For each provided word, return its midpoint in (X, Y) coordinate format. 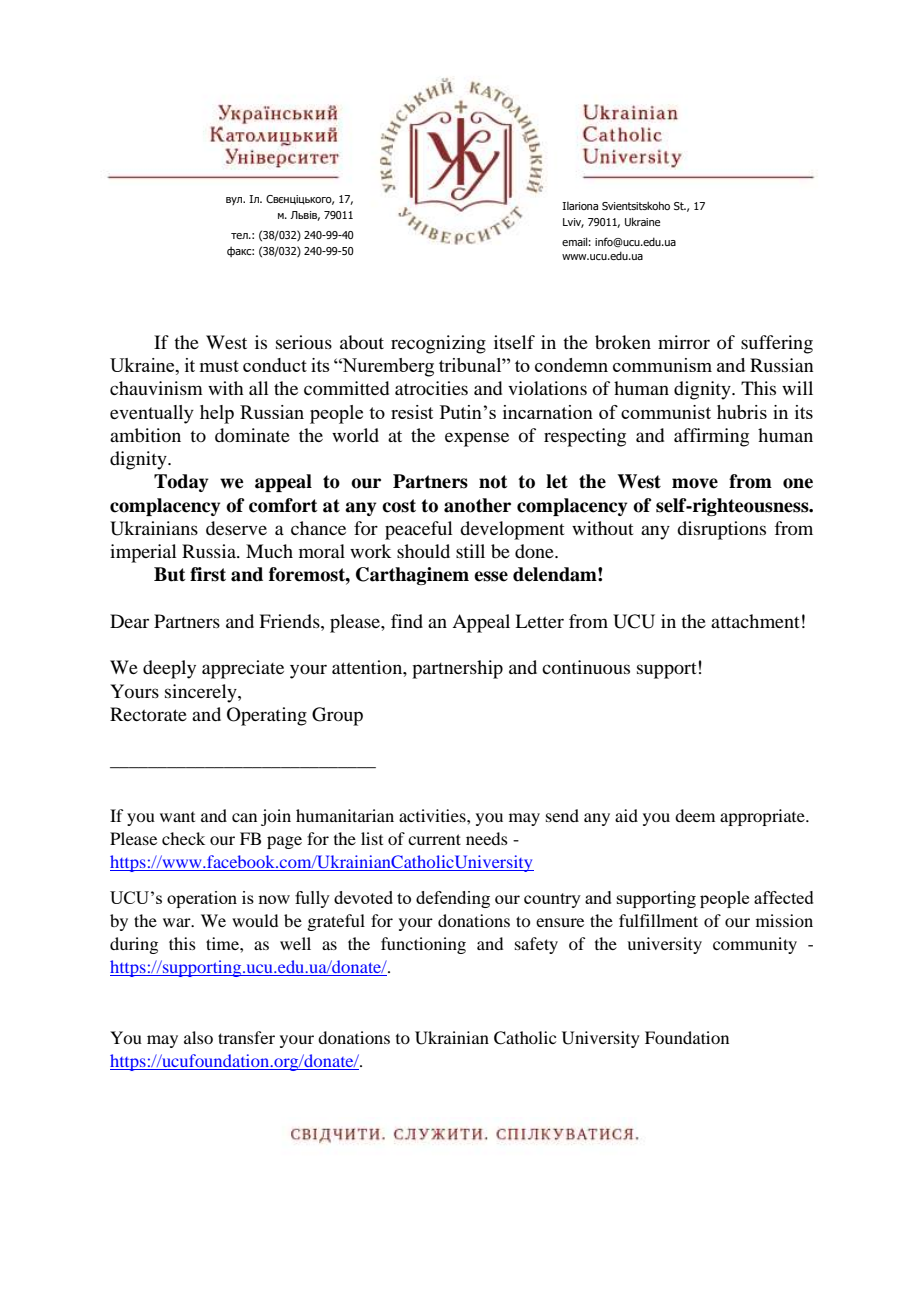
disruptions (721, 530)
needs (487, 838)
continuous (586, 667)
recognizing (438, 344)
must (219, 366)
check (183, 838)
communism (662, 365)
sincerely (202, 693)
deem (695, 815)
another (477, 505)
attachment (755, 621)
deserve (236, 528)
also (198, 1037)
